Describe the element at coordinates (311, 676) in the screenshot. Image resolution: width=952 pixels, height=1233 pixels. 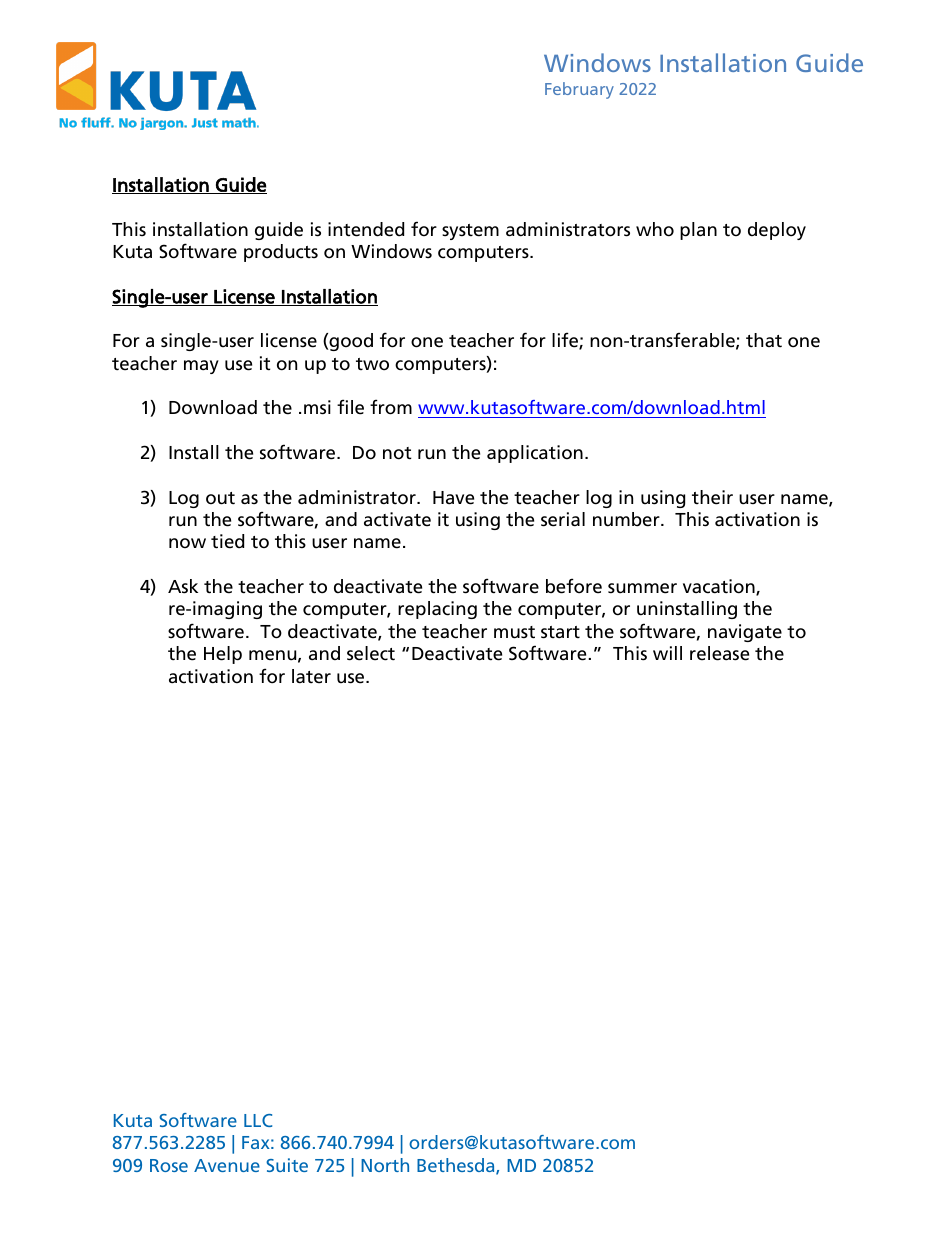
I see `later` at that location.
